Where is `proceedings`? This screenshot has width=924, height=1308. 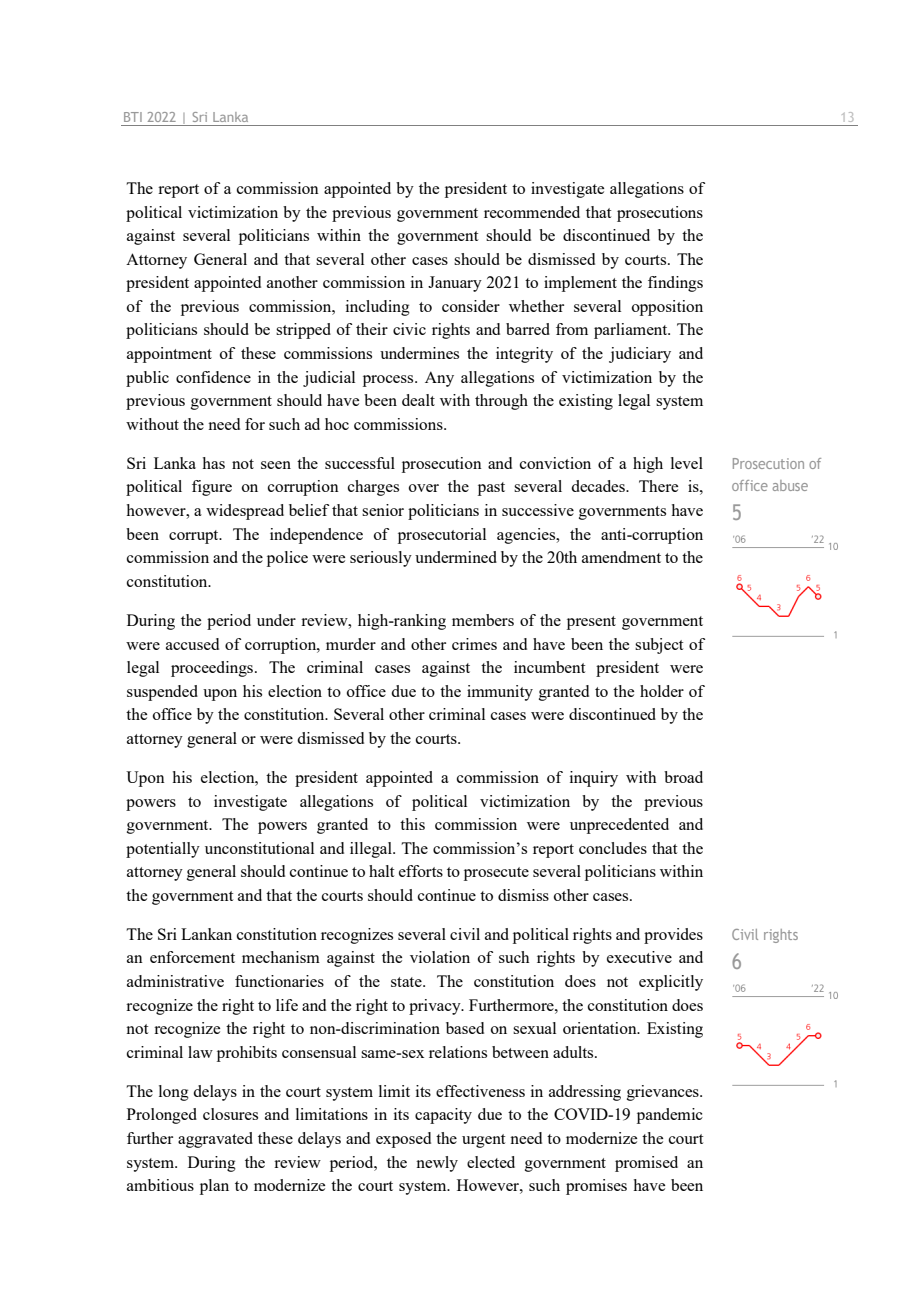 proceedings is located at coordinates (213, 669).
